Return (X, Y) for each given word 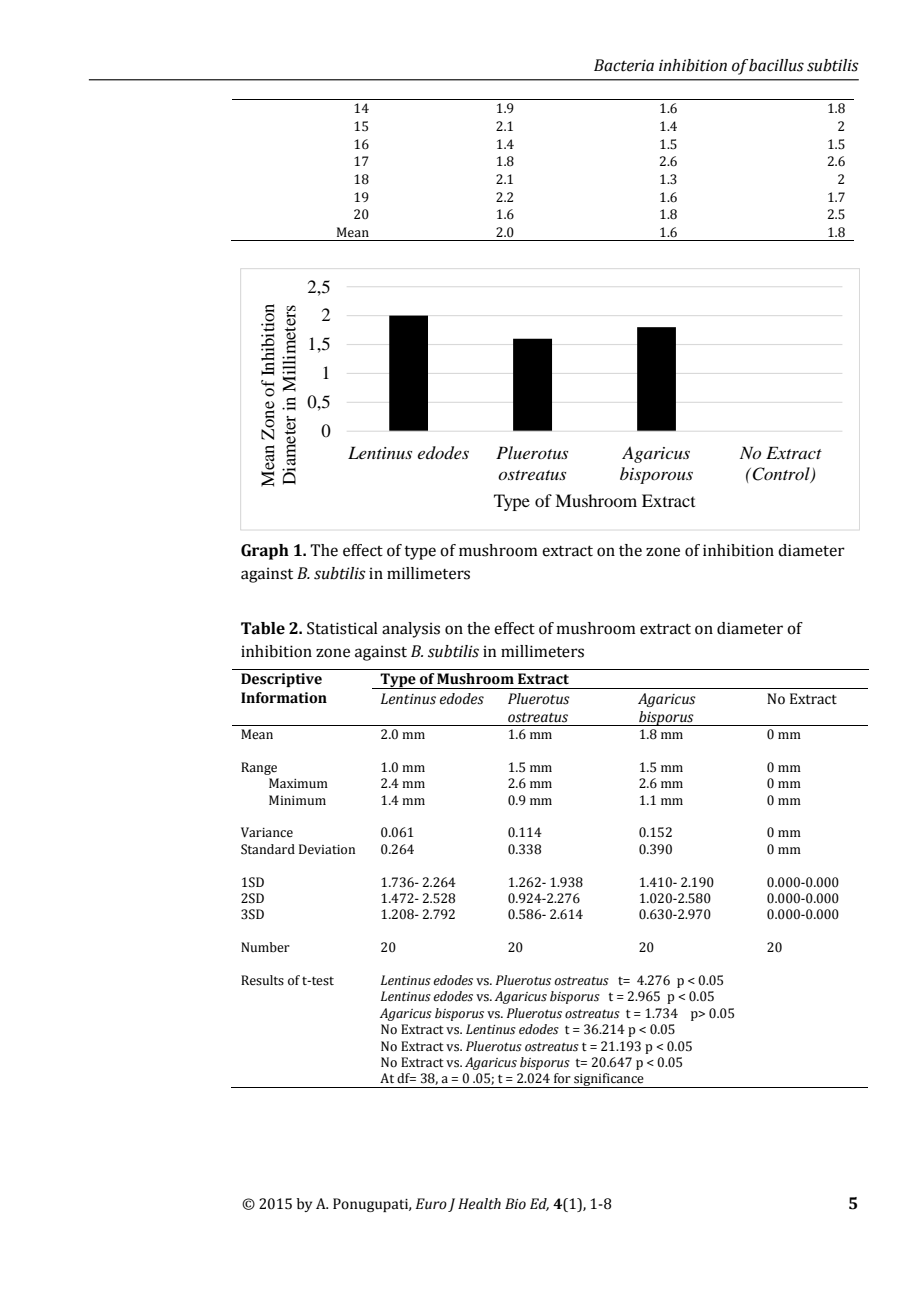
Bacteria (624, 65)
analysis (411, 630)
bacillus (776, 65)
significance (609, 1080)
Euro (431, 1204)
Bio (515, 1204)
